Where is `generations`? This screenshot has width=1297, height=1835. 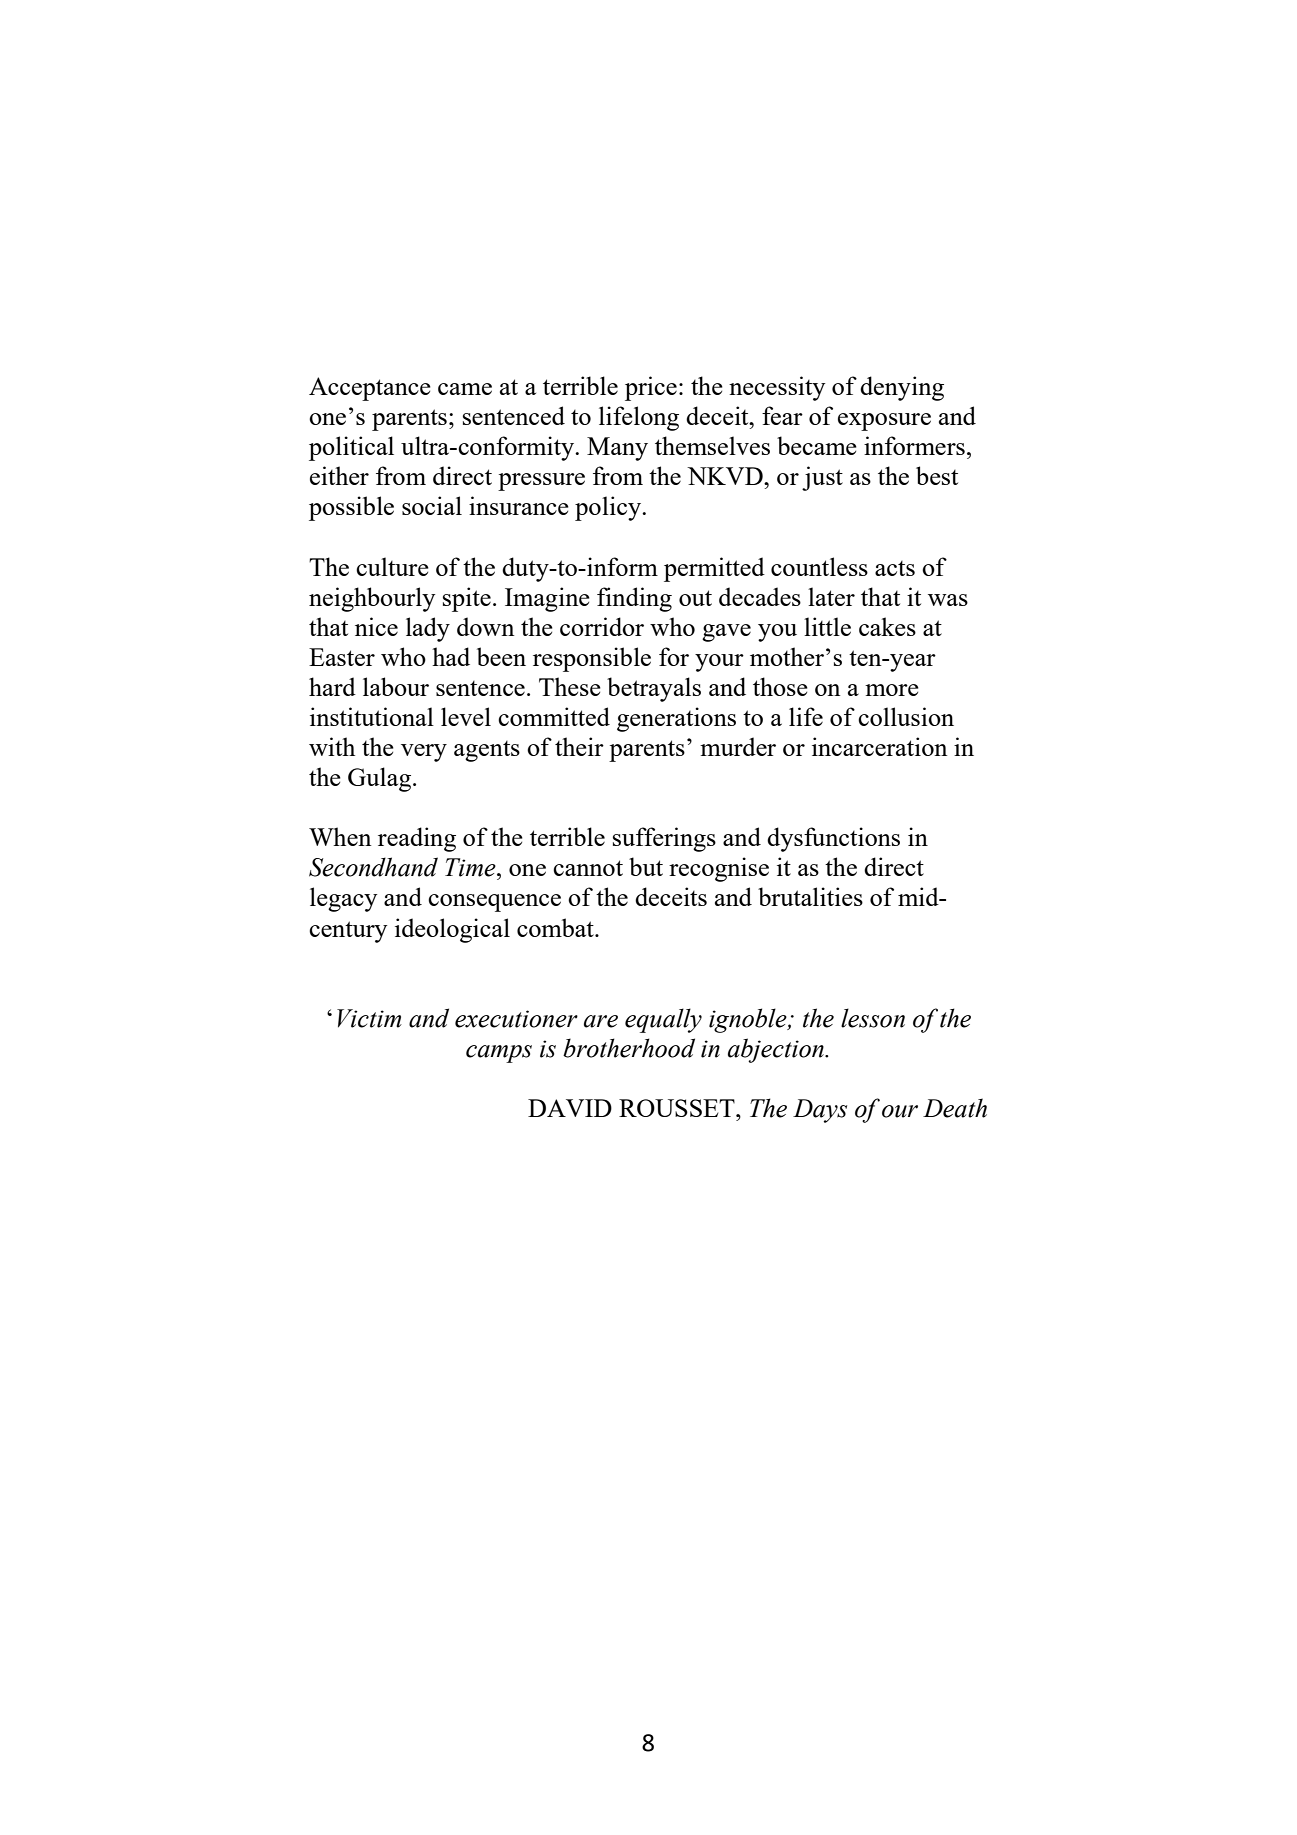 generations is located at coordinates (676, 719).
